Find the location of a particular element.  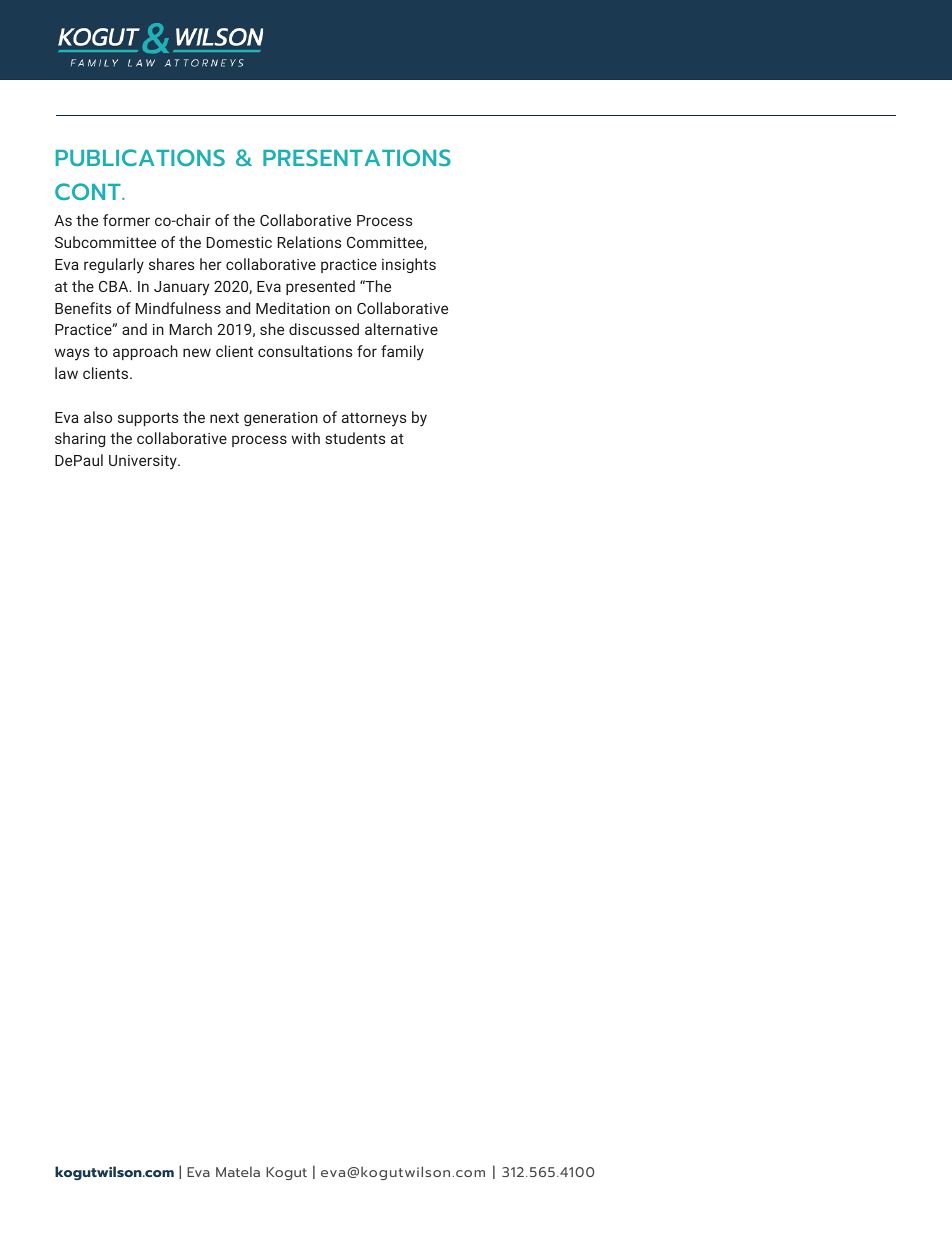

Relations is located at coordinates (309, 242).
